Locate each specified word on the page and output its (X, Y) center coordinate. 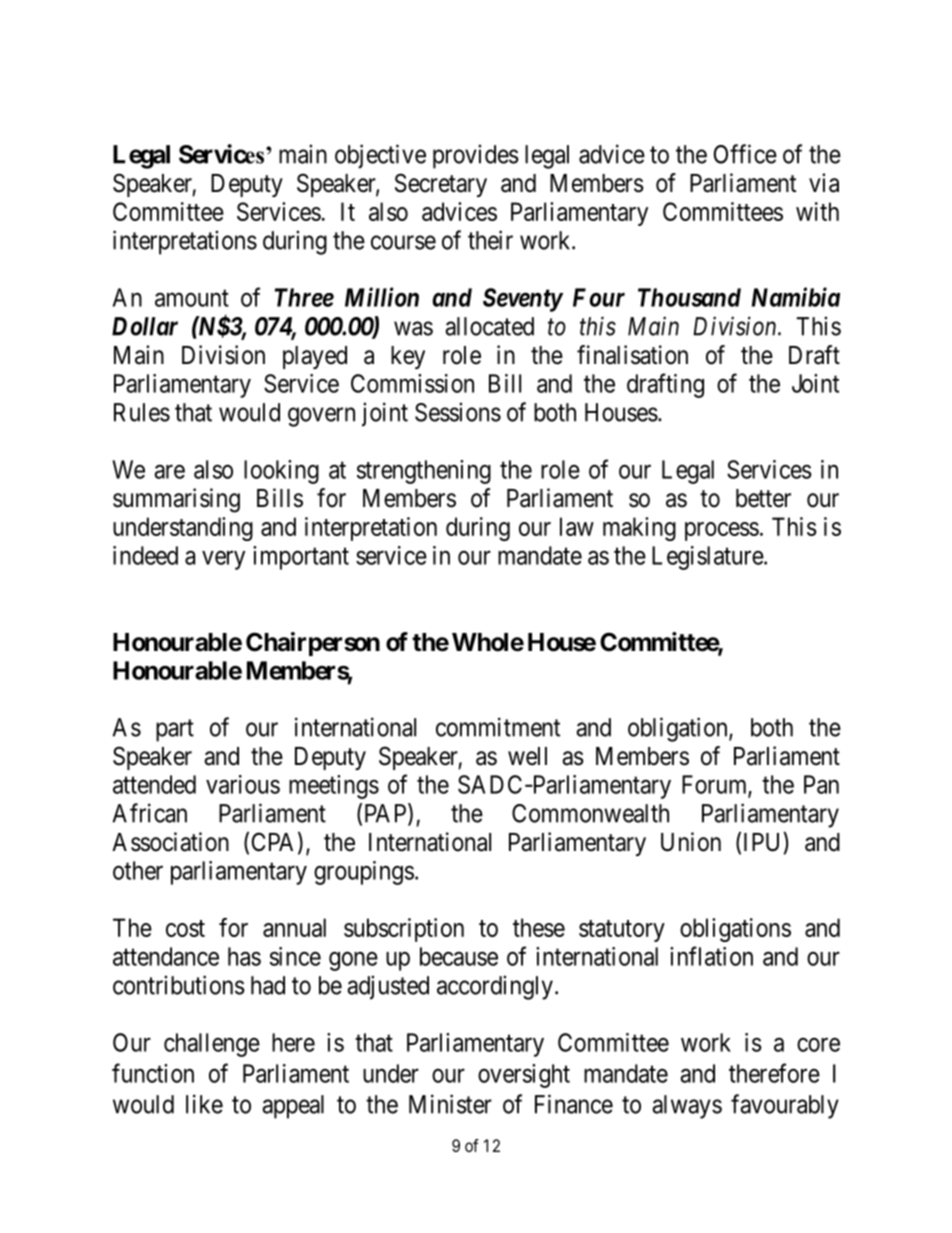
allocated (489, 326)
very (223, 560)
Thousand (689, 297)
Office (745, 154)
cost (185, 928)
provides (476, 156)
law (577, 526)
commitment (498, 727)
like (204, 1104)
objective (380, 156)
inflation (711, 956)
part (175, 731)
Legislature (708, 558)
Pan (821, 784)
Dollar (145, 326)
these (539, 927)
